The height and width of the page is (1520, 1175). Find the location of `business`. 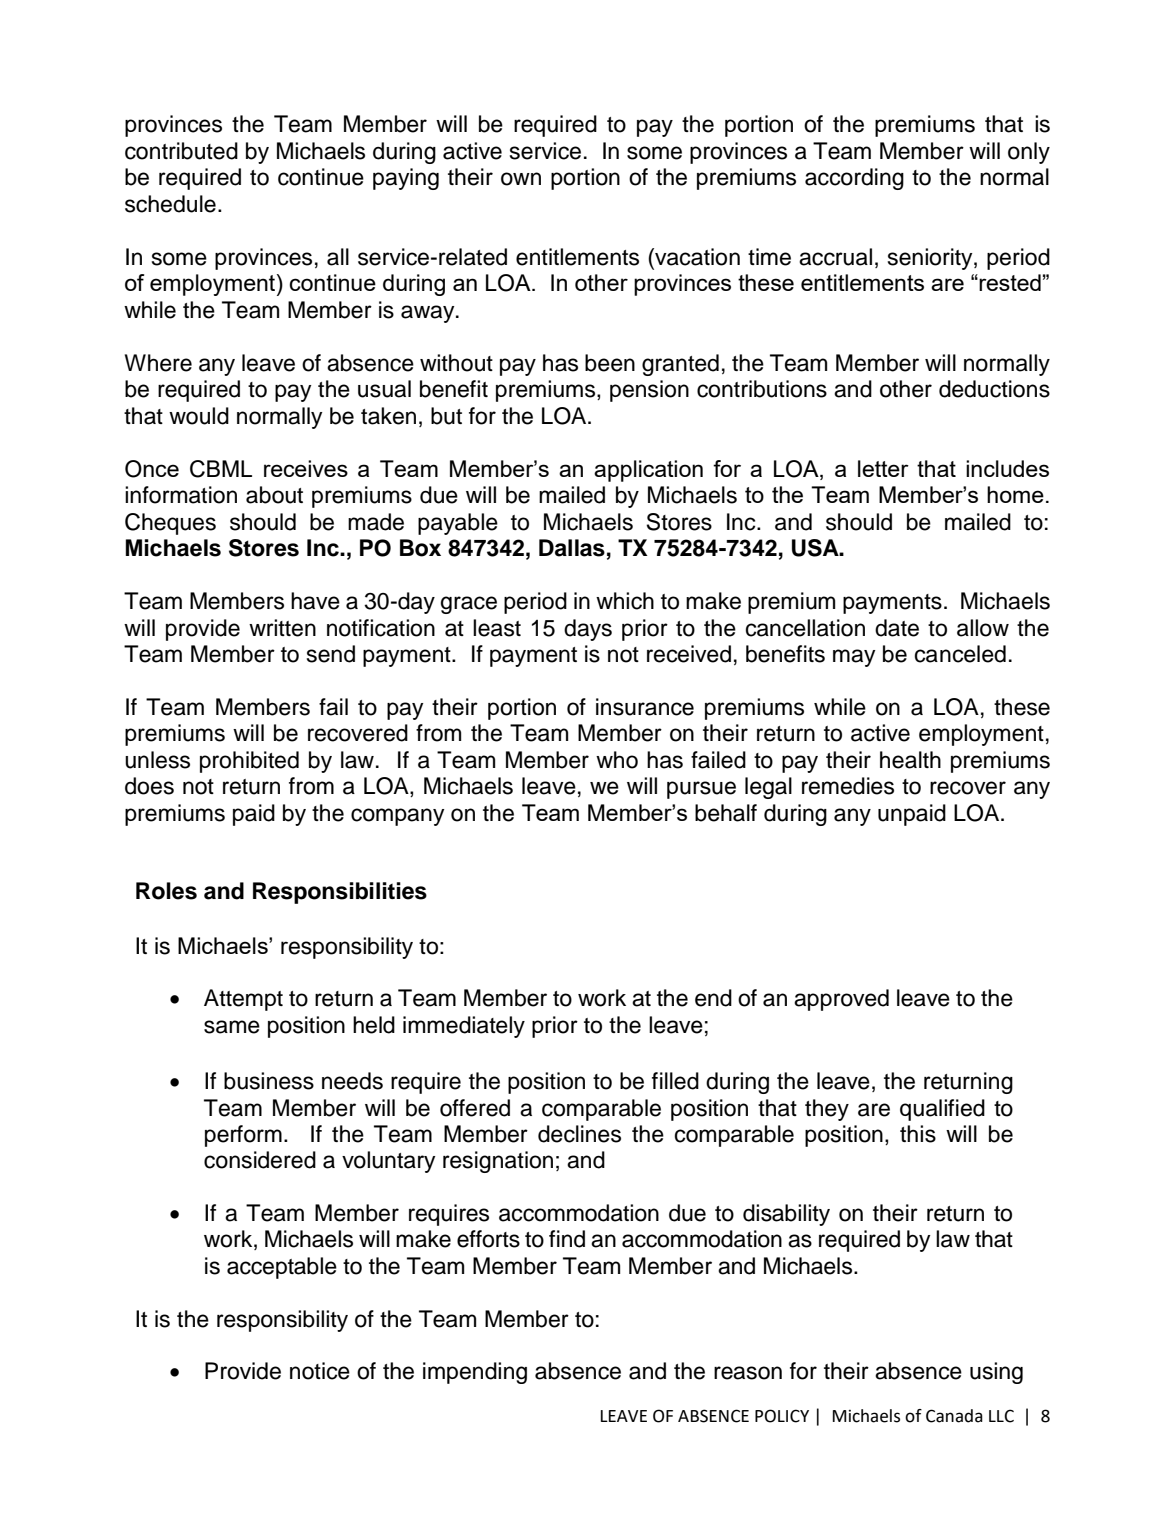

business is located at coordinates (269, 1081).
